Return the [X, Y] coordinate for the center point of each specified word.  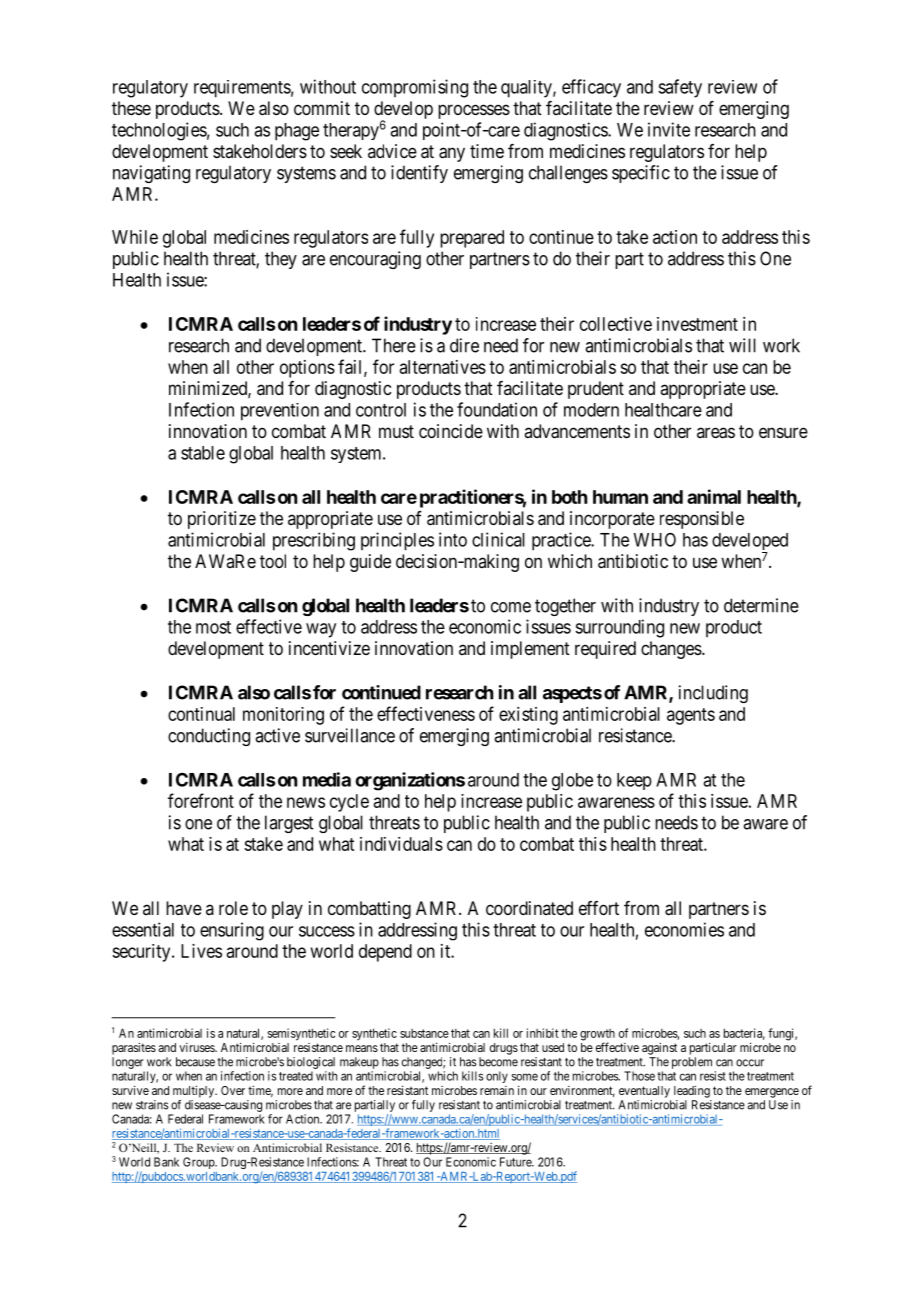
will [742, 345]
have [184, 908]
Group [200, 1163]
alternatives [443, 367]
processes [474, 111]
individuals [401, 844]
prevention [280, 412]
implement [530, 650]
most [213, 627]
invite [669, 129]
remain [497, 1090]
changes [672, 650]
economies [684, 929]
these [131, 108]
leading [692, 1092]
